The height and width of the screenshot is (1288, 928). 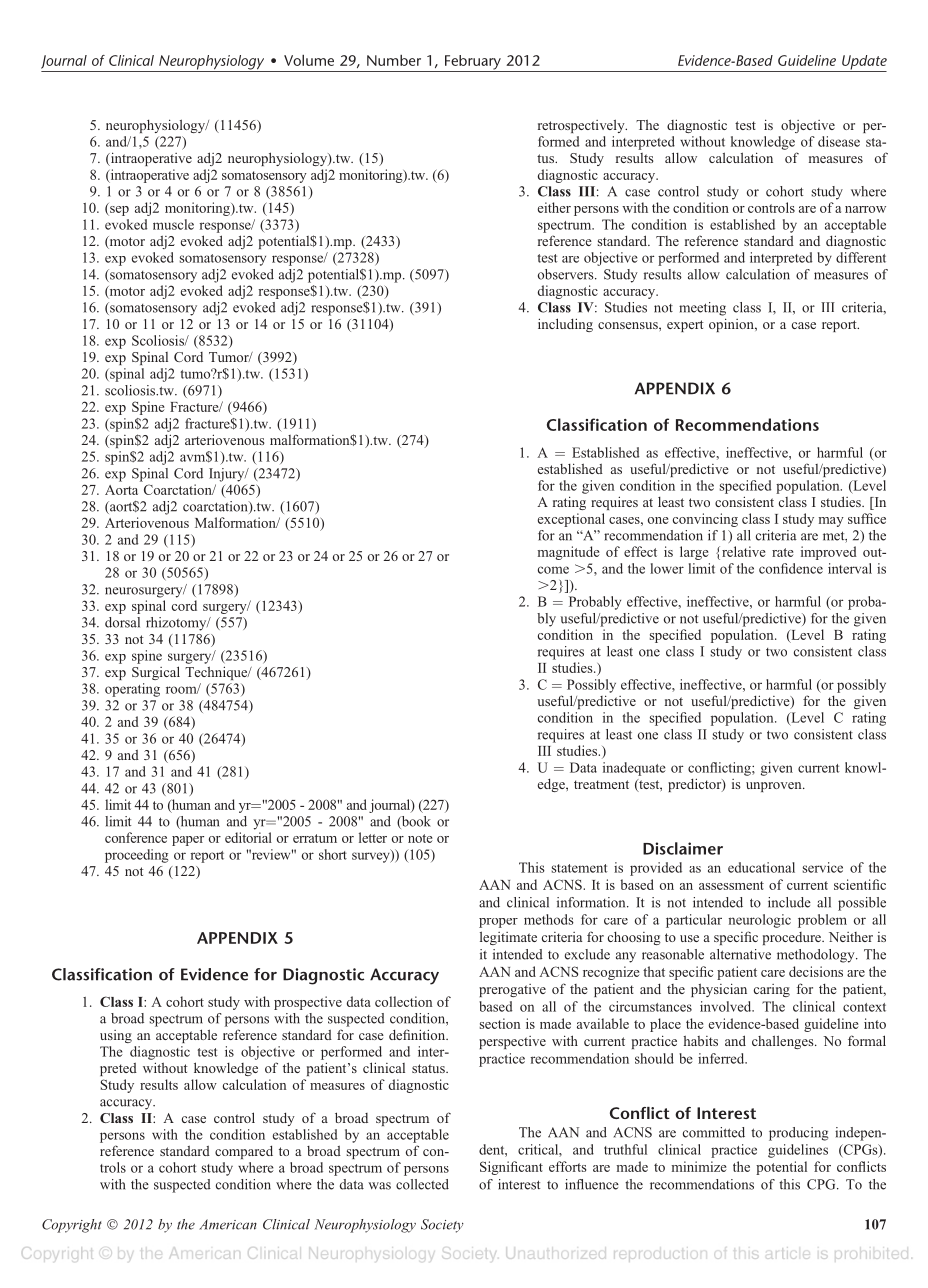 What do you see at coordinates (309, 60) in the screenshot?
I see `Volume` at bounding box center [309, 60].
